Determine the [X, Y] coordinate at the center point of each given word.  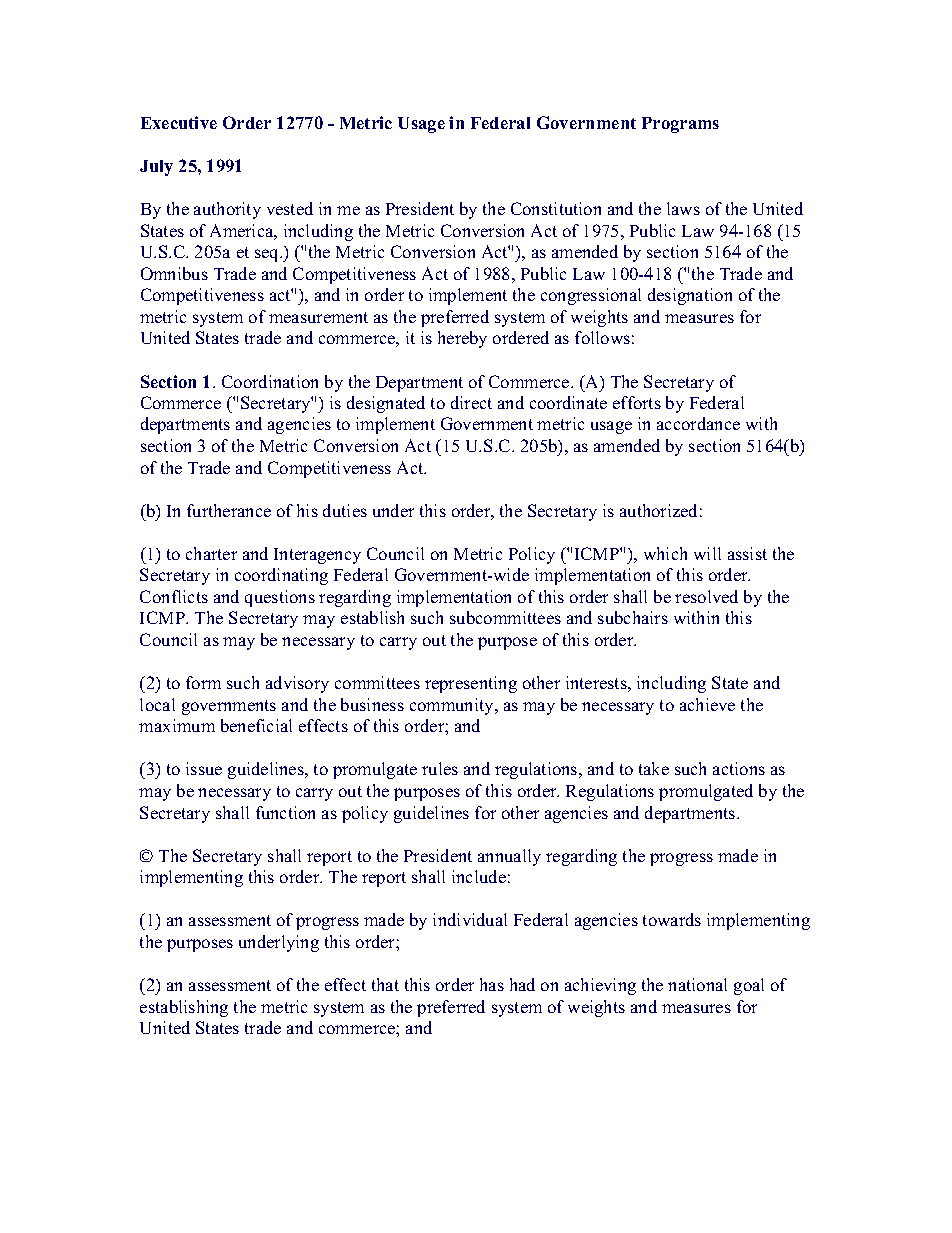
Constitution [556, 208]
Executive [179, 122]
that [385, 984]
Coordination [270, 381]
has [492, 984]
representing [471, 684]
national [697, 984]
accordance [698, 423]
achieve [707, 704]
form [203, 682]
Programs [680, 125]
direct [471, 402]
